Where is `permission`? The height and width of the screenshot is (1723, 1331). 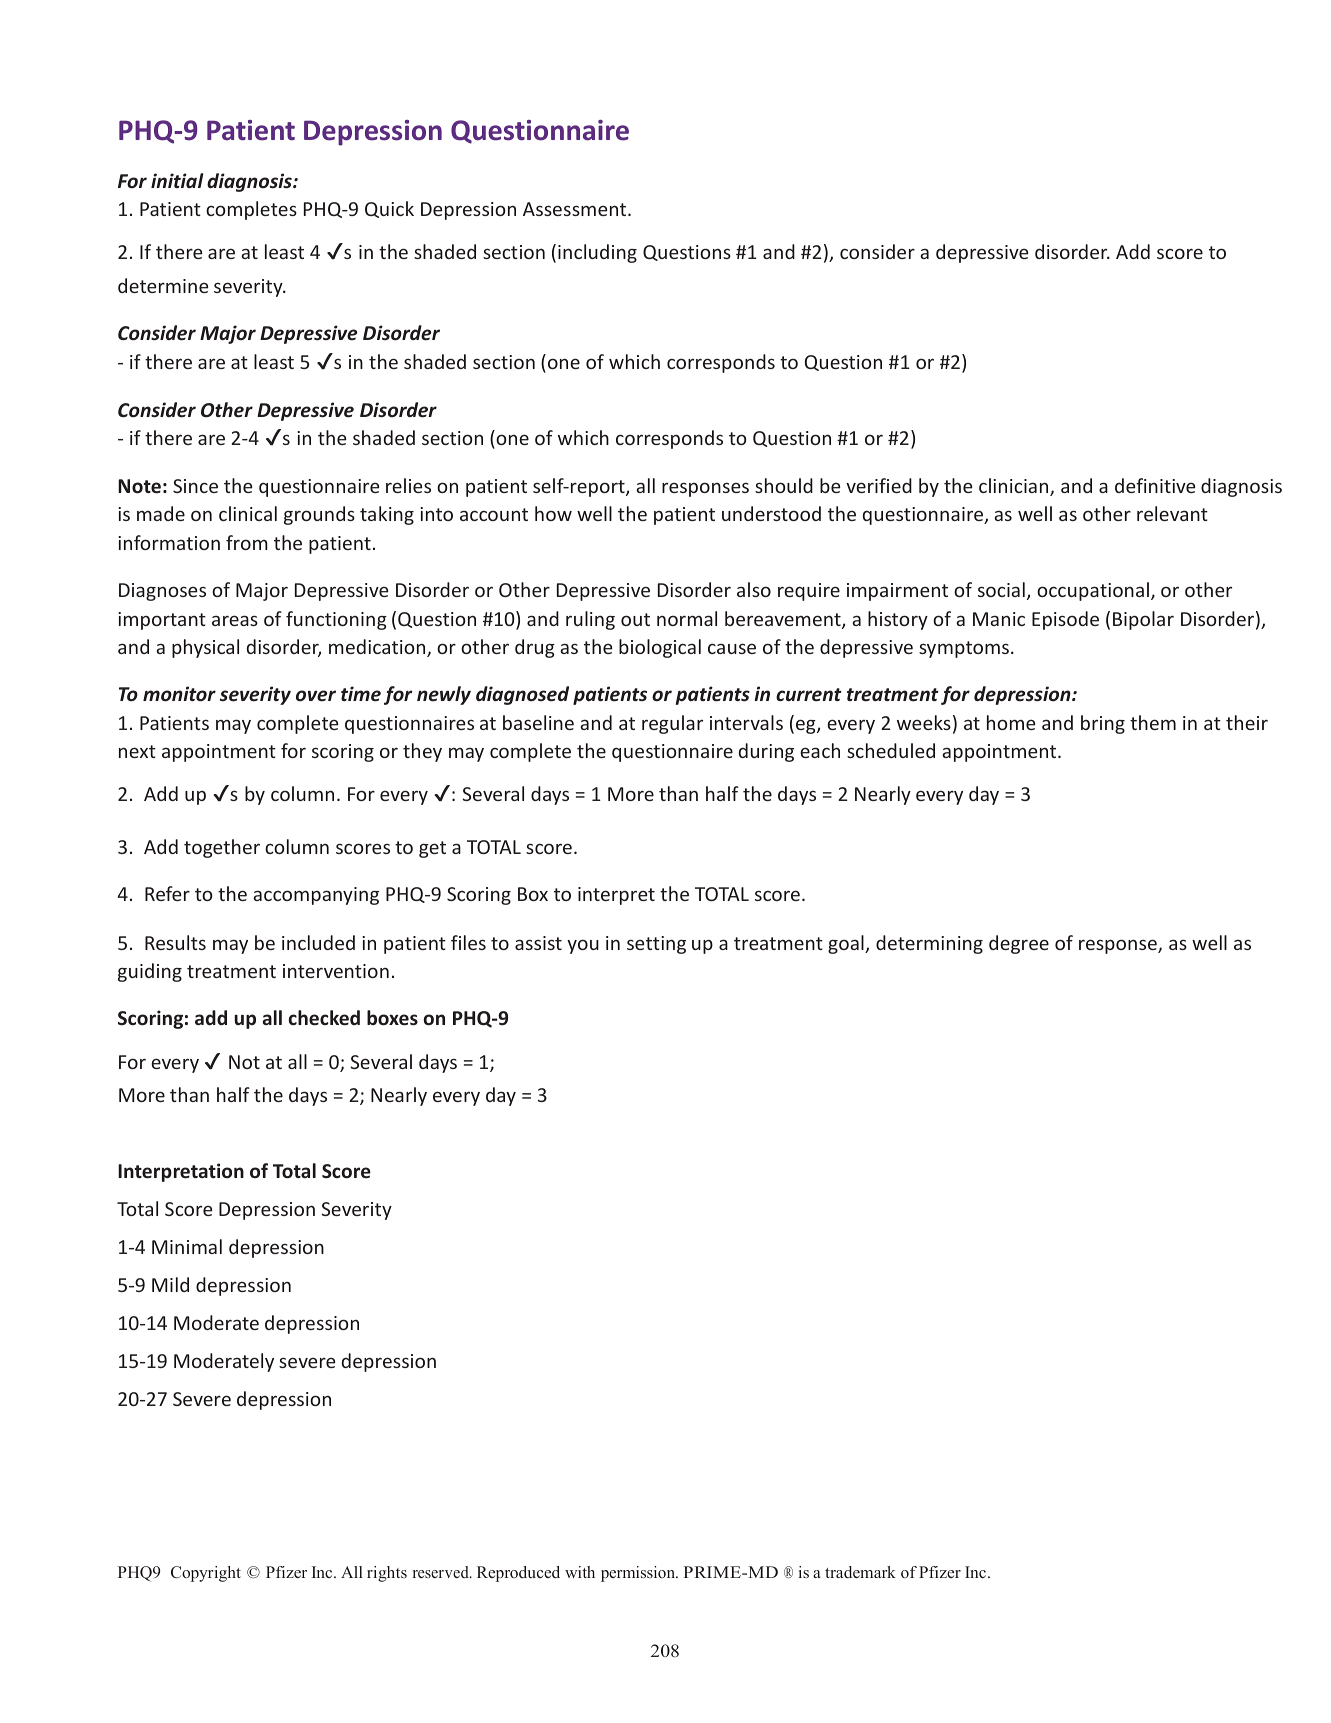 permission is located at coordinates (639, 1574).
